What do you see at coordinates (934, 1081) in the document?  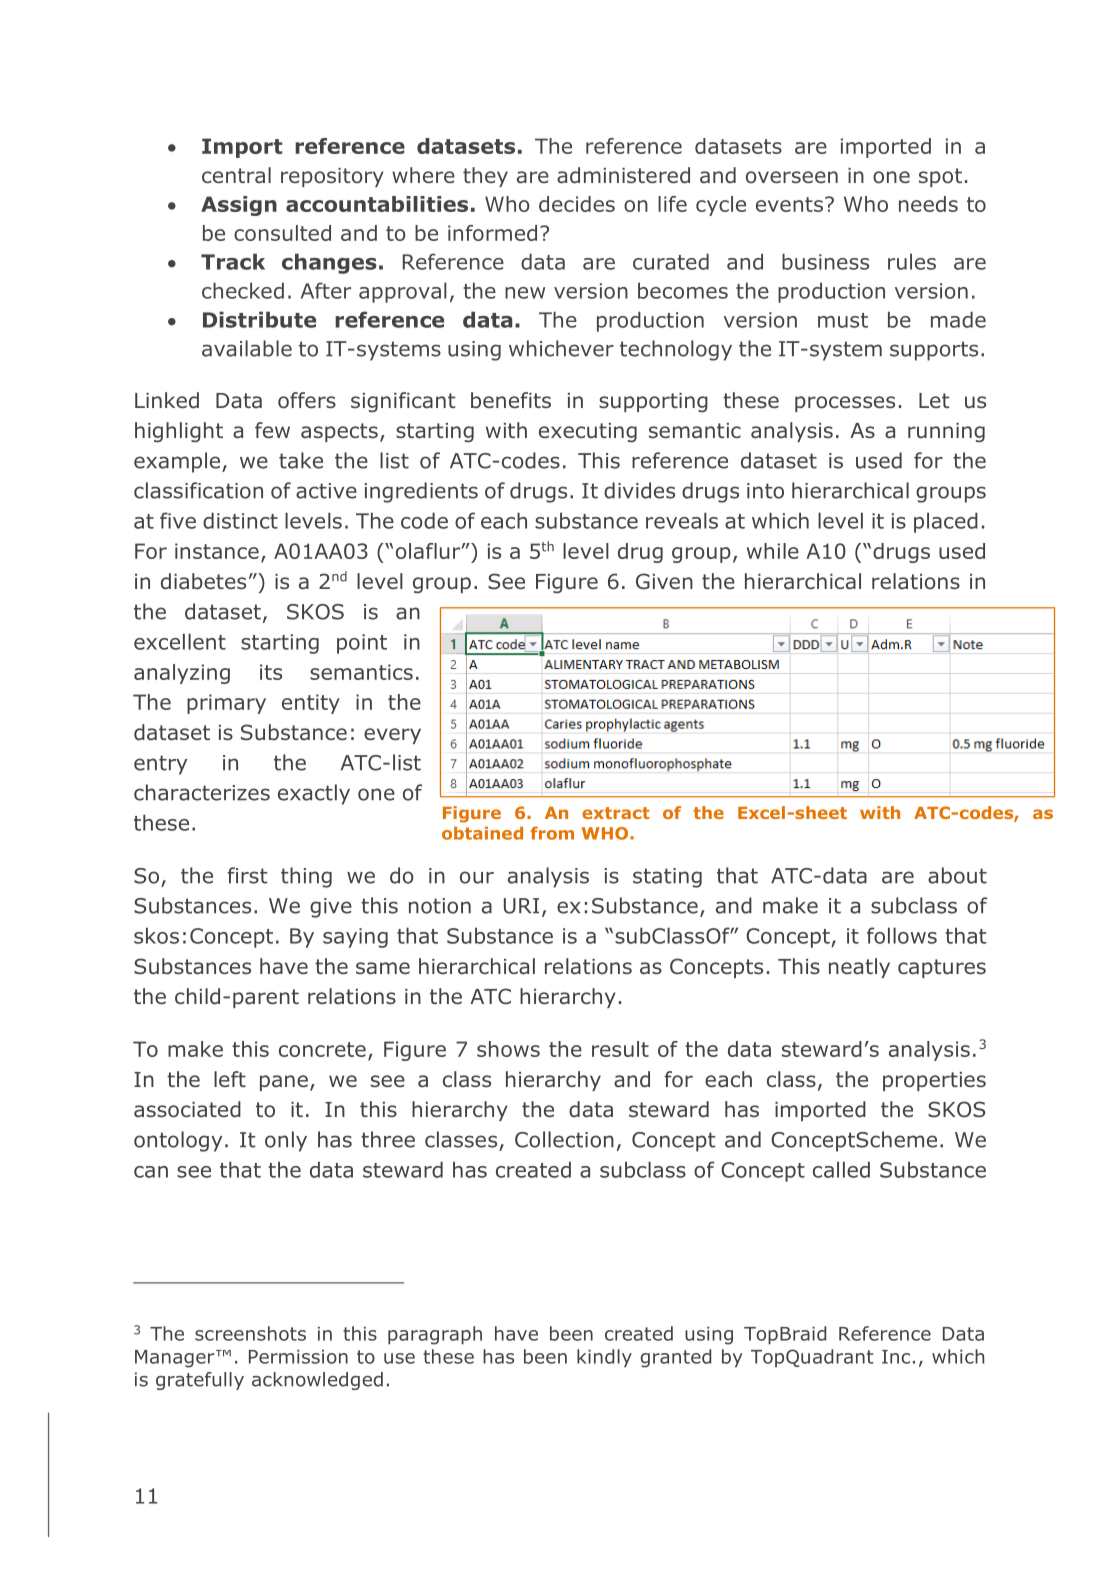 I see `properties` at bounding box center [934, 1081].
